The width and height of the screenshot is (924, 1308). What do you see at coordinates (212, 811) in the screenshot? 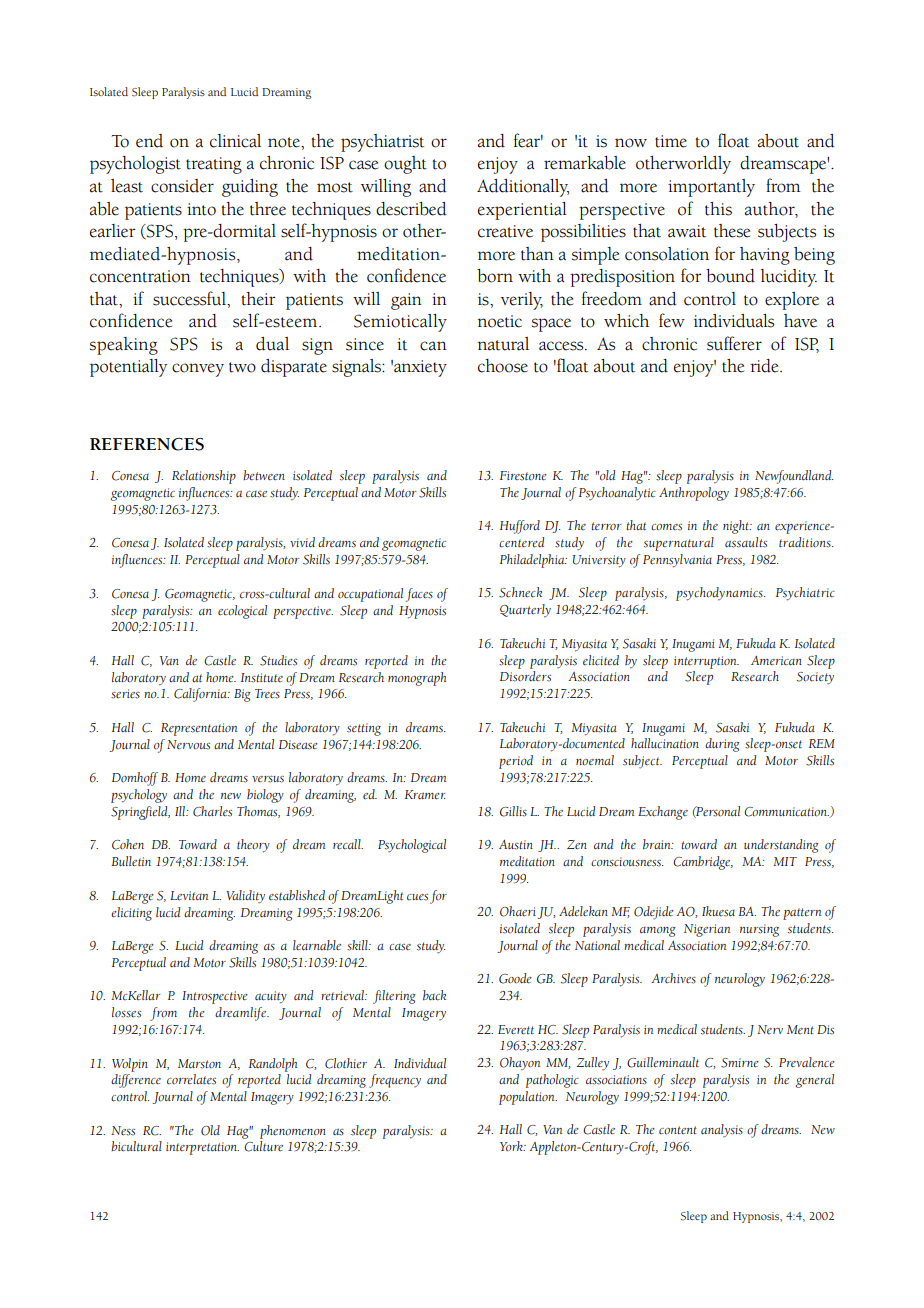
I see `Charles` at bounding box center [212, 811].
